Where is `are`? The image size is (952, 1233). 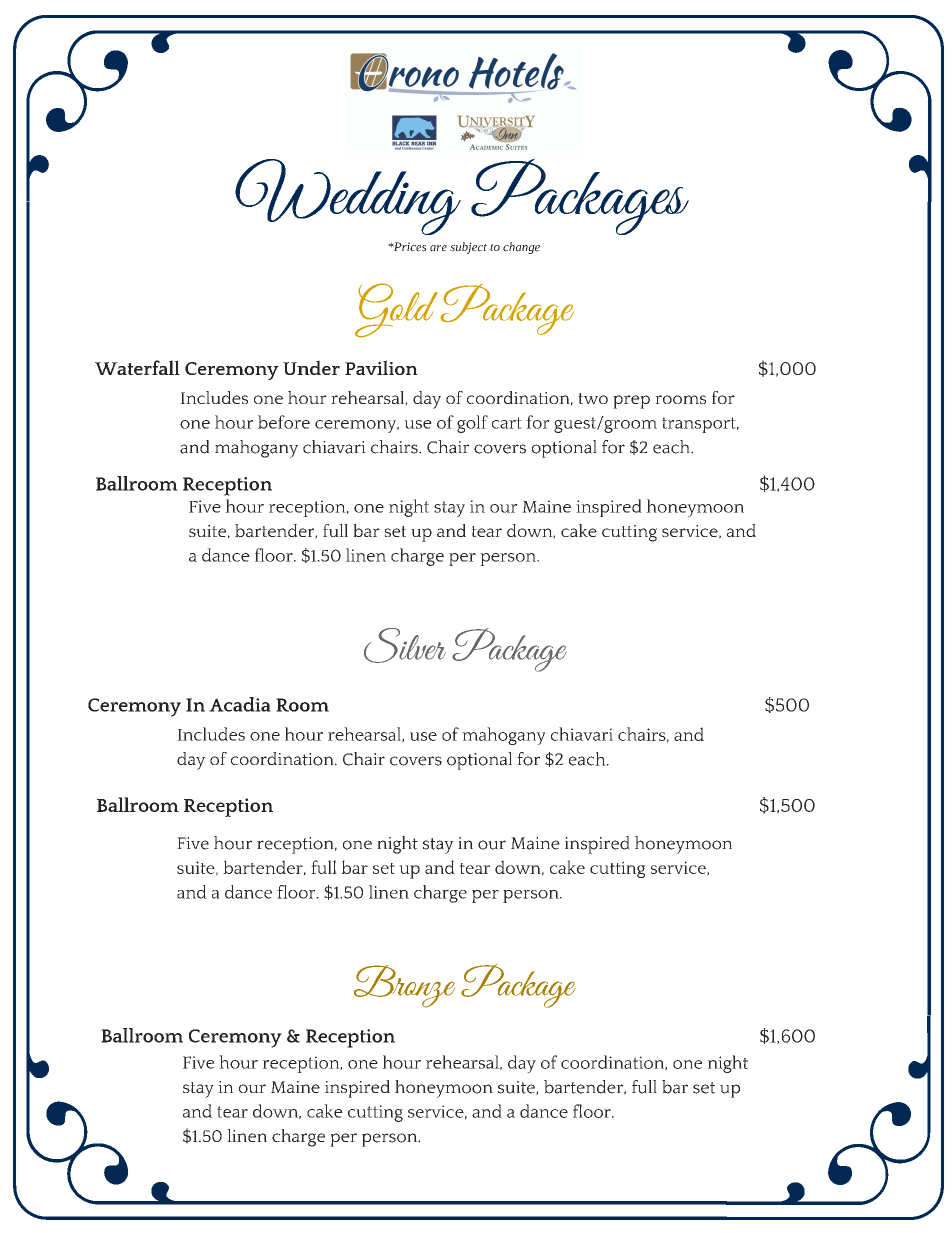
are is located at coordinates (438, 248).
